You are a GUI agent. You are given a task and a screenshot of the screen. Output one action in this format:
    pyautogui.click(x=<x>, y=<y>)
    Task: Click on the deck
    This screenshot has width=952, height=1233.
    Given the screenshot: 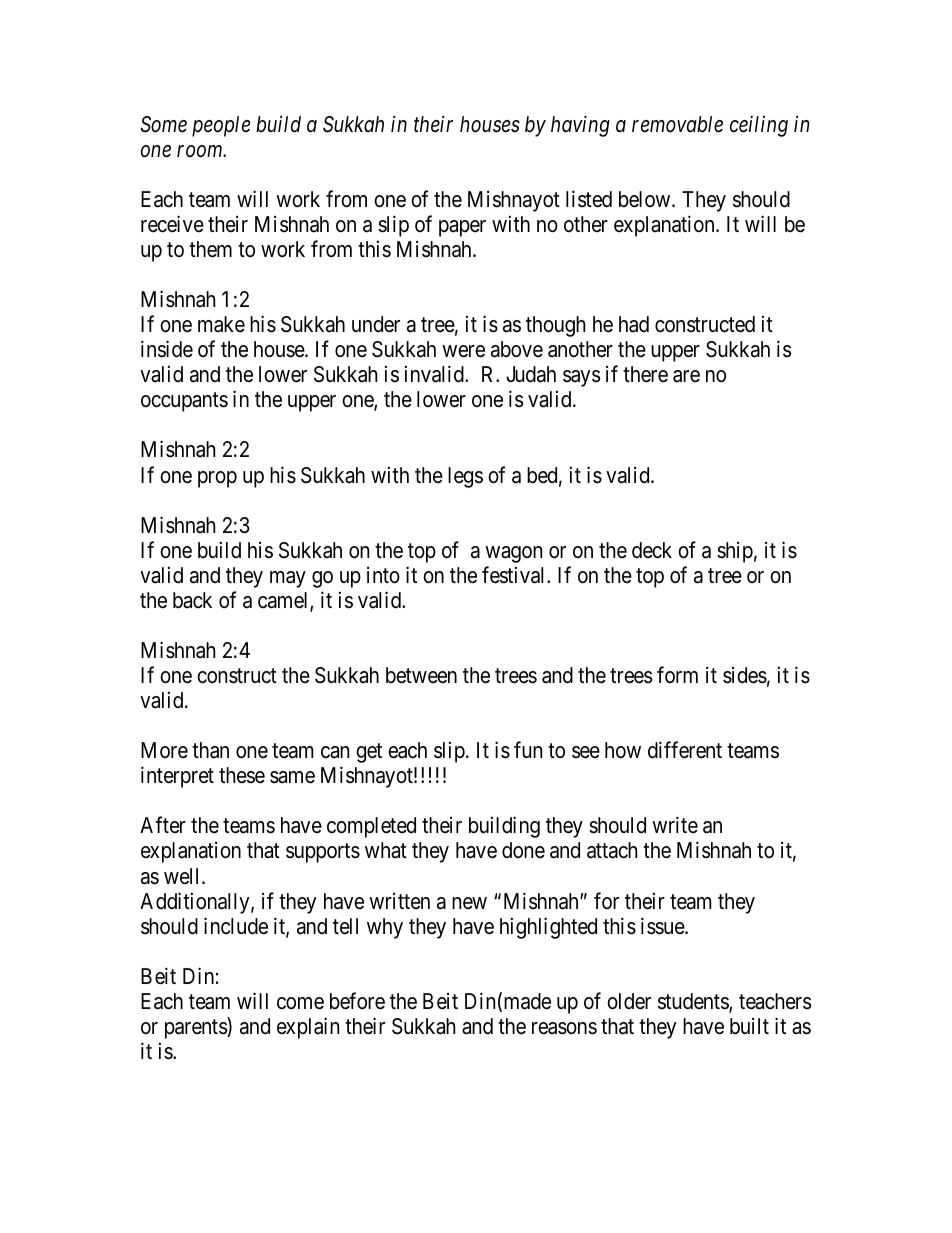 What is the action you would take?
    pyautogui.click(x=652, y=550)
